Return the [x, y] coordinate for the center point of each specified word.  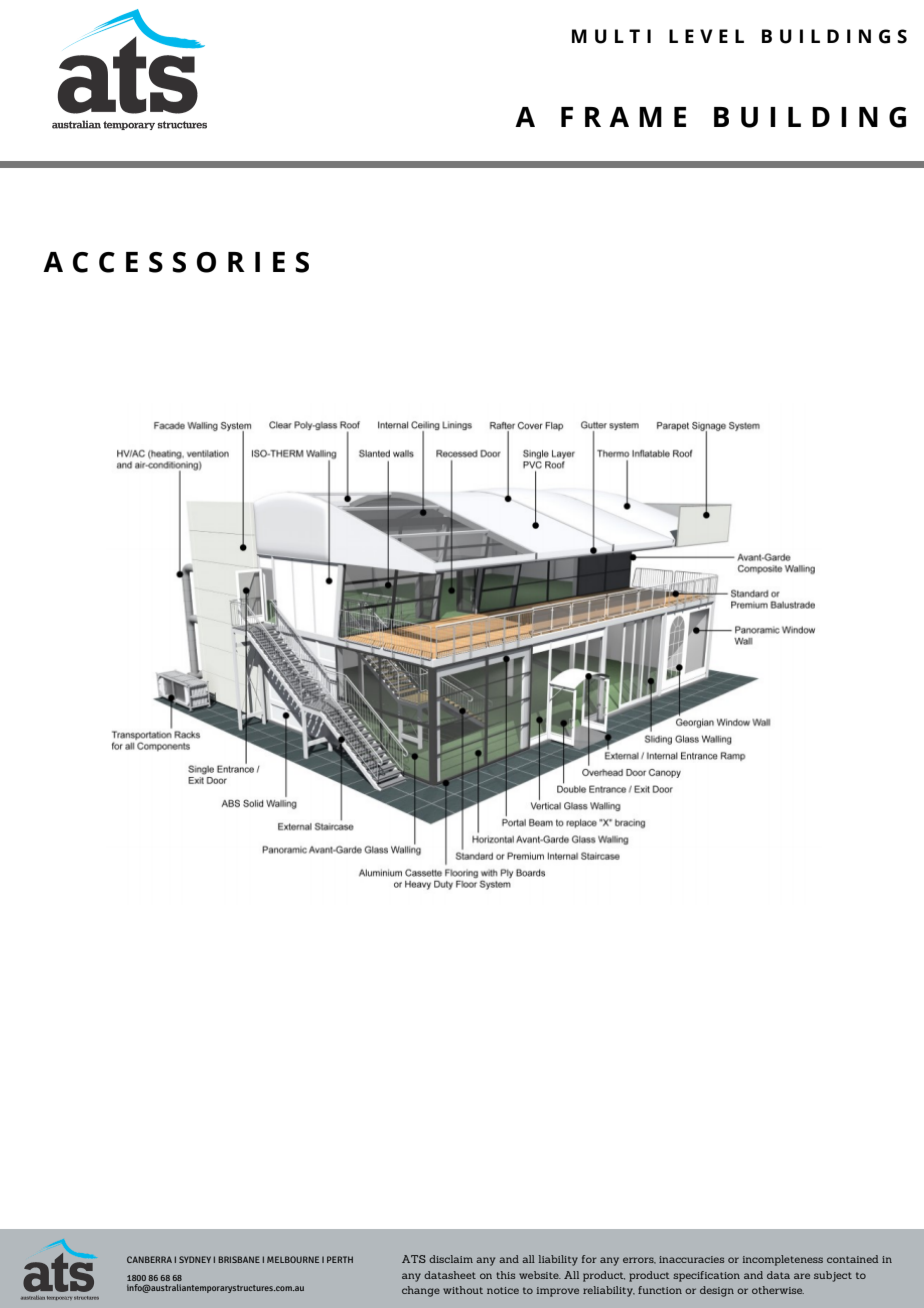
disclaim [451, 1259]
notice [503, 1290]
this [505, 1275]
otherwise [778, 1290]
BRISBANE [239, 1259]
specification [706, 1276]
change [421, 1291]
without [463, 1290]
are [802, 1276]
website [540, 1275]
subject [833, 1276]
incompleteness [783, 1260]
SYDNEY [195, 1259]
